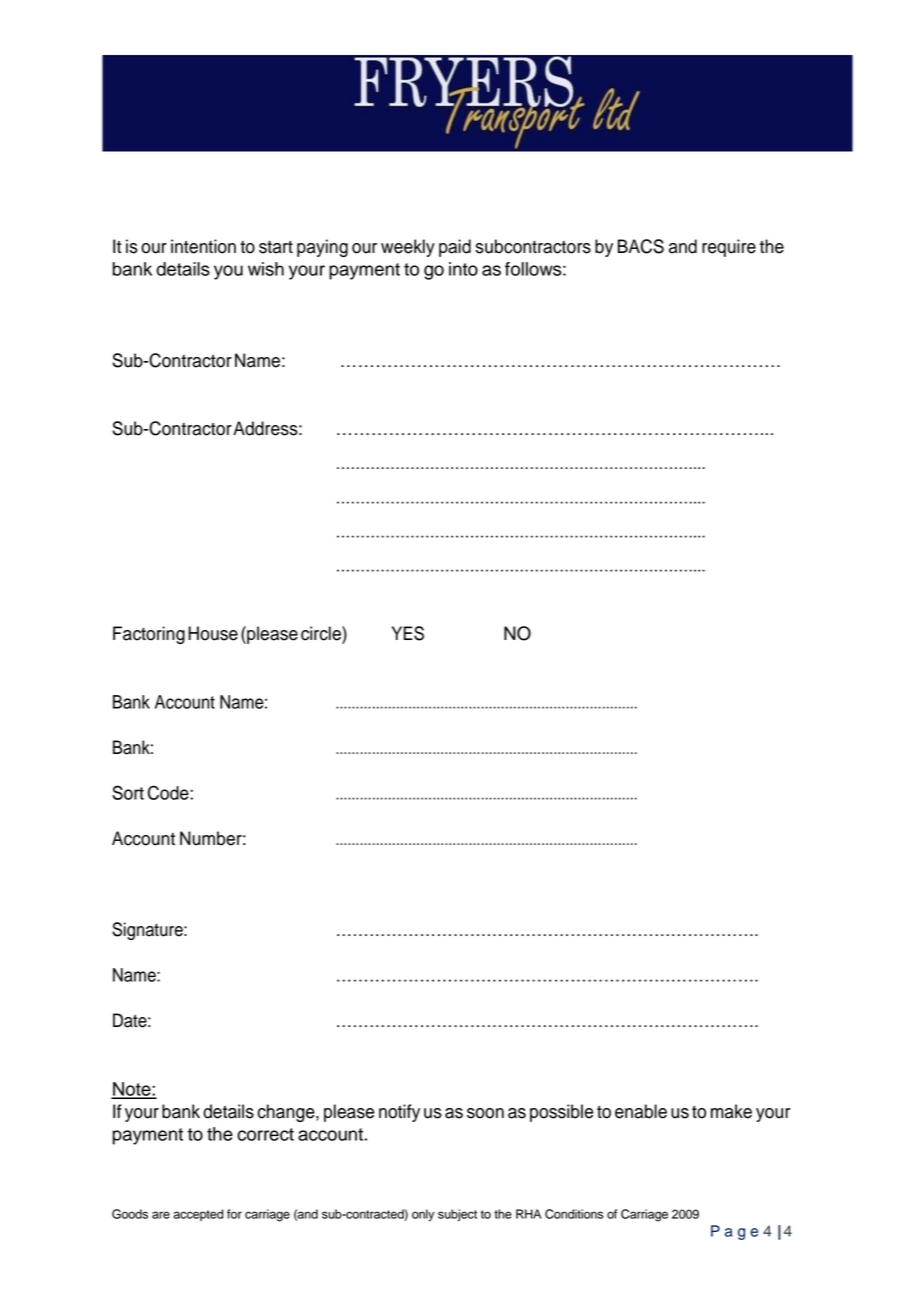 Image resolution: width=924 pixels, height=1309 pixels. I want to click on only, so click(423, 1215).
